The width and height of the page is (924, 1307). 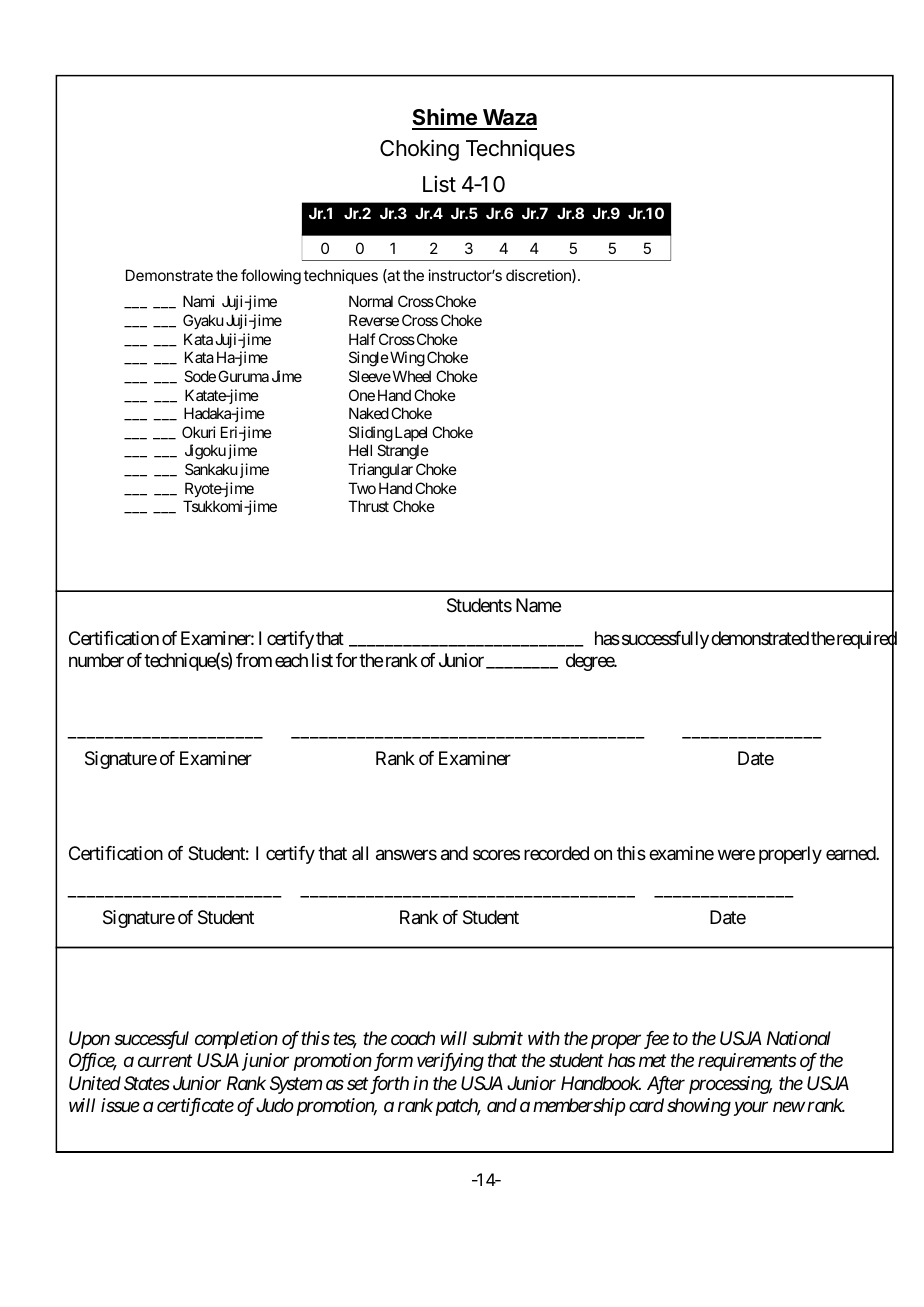 I want to click on from, so click(x=254, y=660).
